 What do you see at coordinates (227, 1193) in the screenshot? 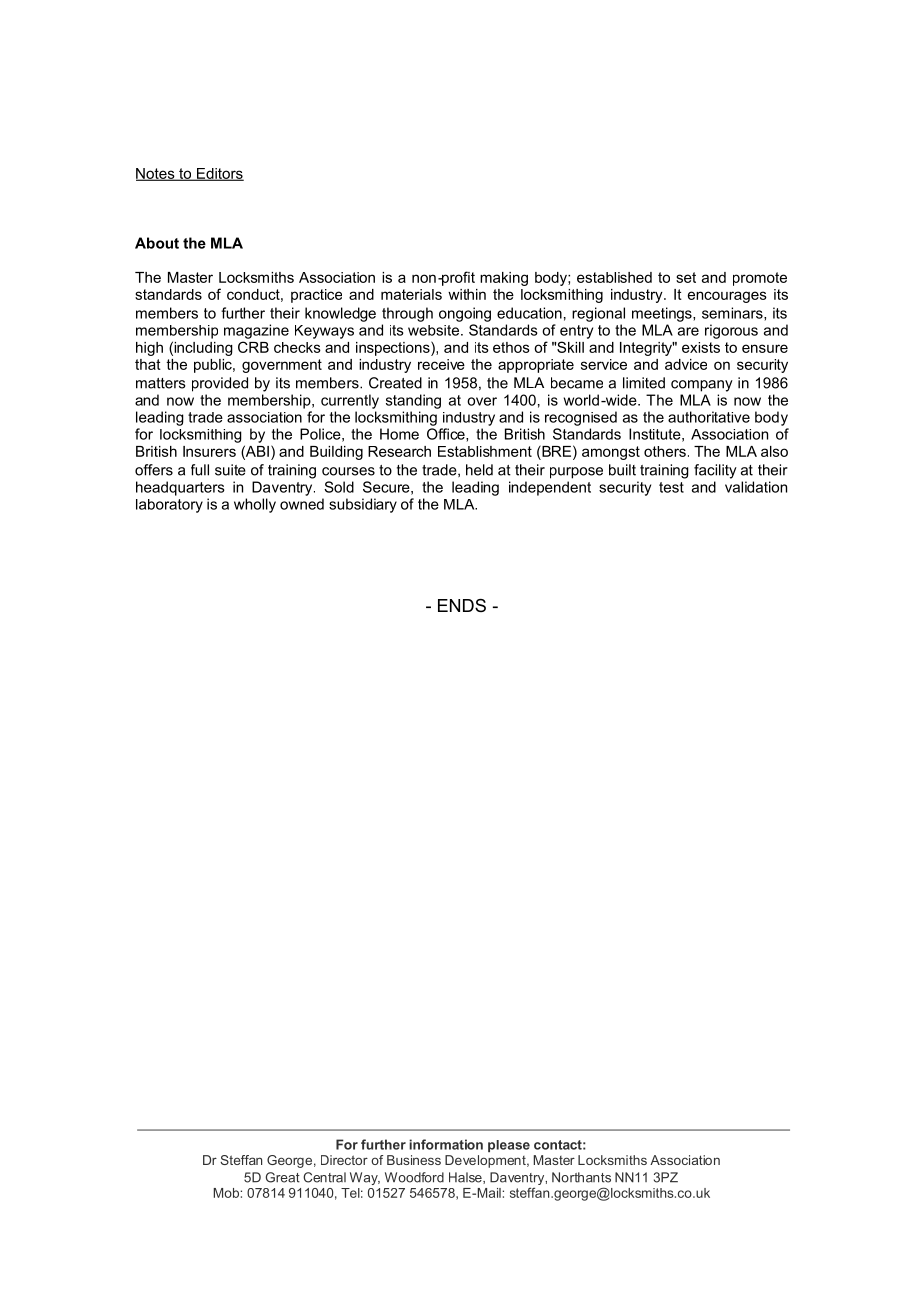
I see `Mob` at bounding box center [227, 1193].
